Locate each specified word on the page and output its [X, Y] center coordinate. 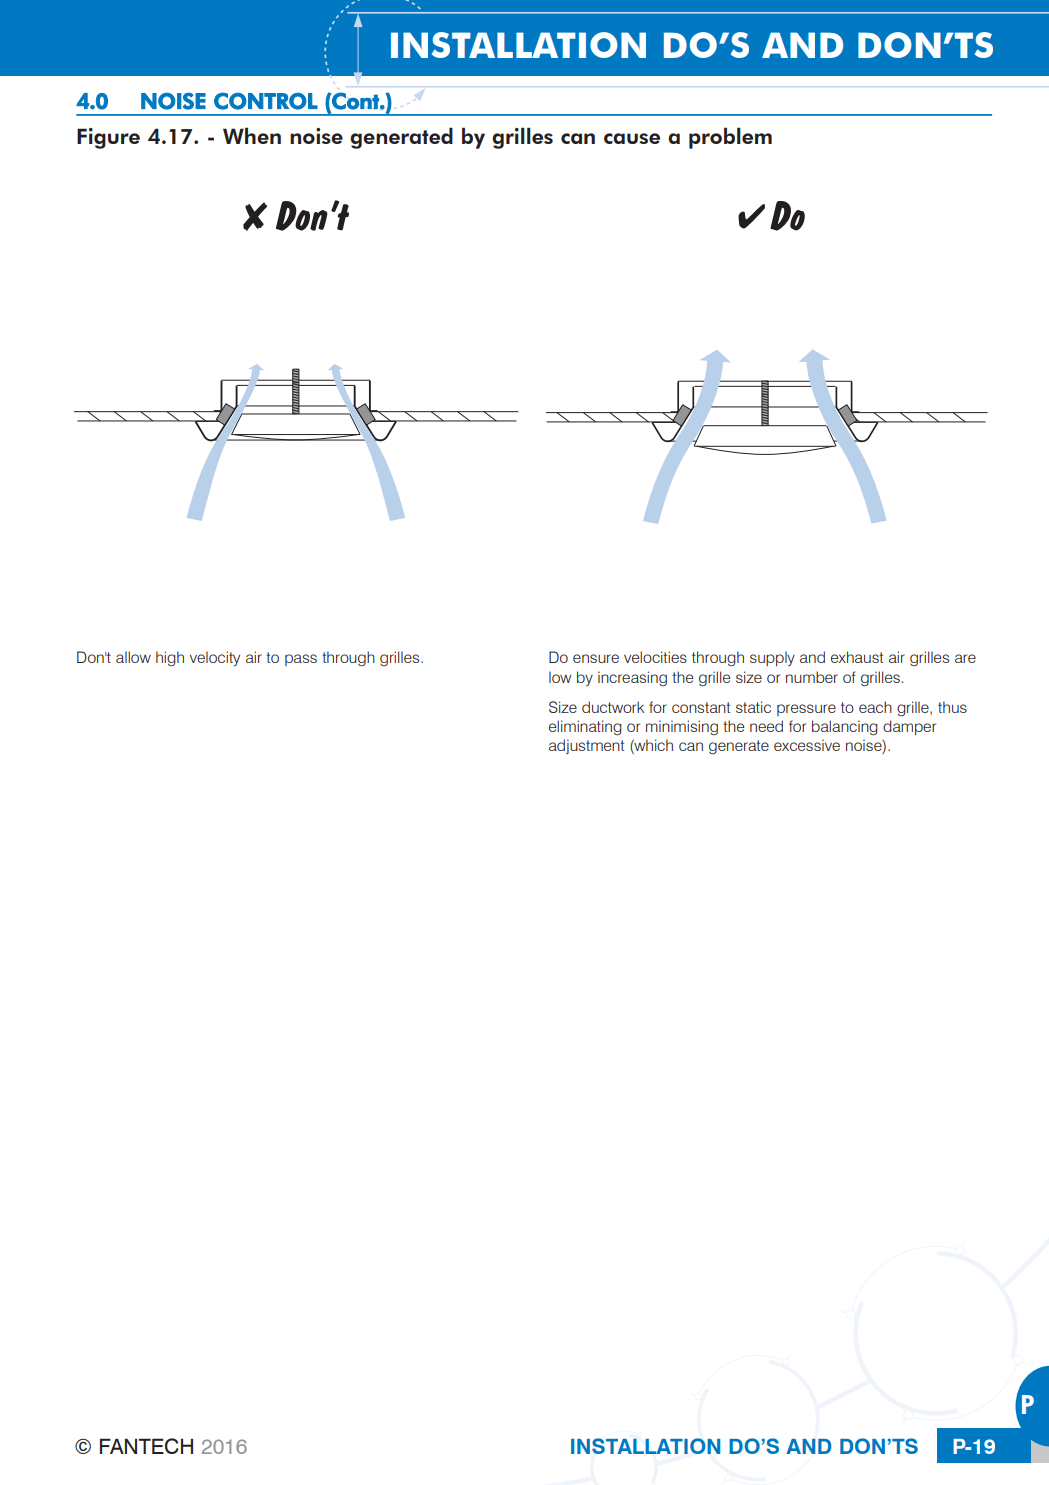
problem [730, 138]
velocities [655, 657]
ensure [596, 658]
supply [772, 658]
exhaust [857, 657]
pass [301, 660]
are [965, 658]
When [252, 135]
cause [632, 138]
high [170, 659]
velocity [215, 658]
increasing [632, 678]
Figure [108, 138]
